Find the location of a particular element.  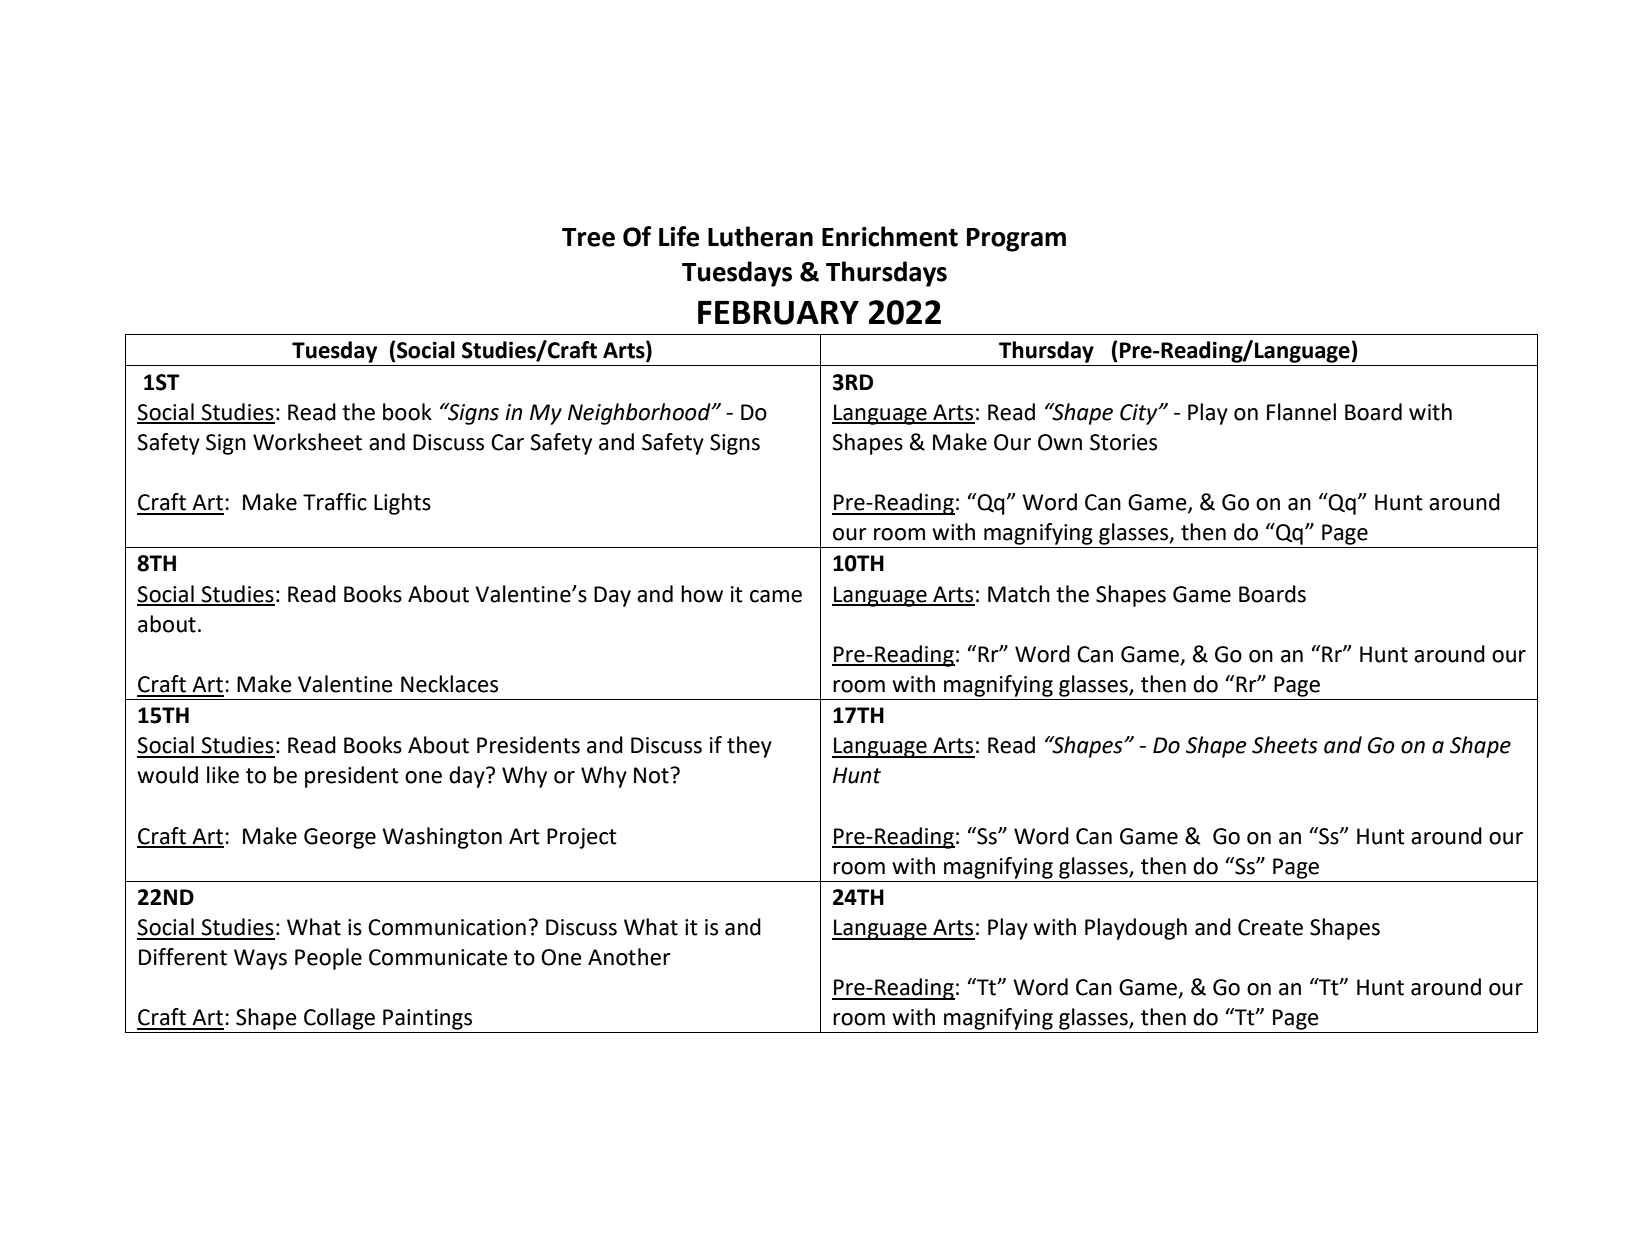

Lutheran is located at coordinates (760, 236).
